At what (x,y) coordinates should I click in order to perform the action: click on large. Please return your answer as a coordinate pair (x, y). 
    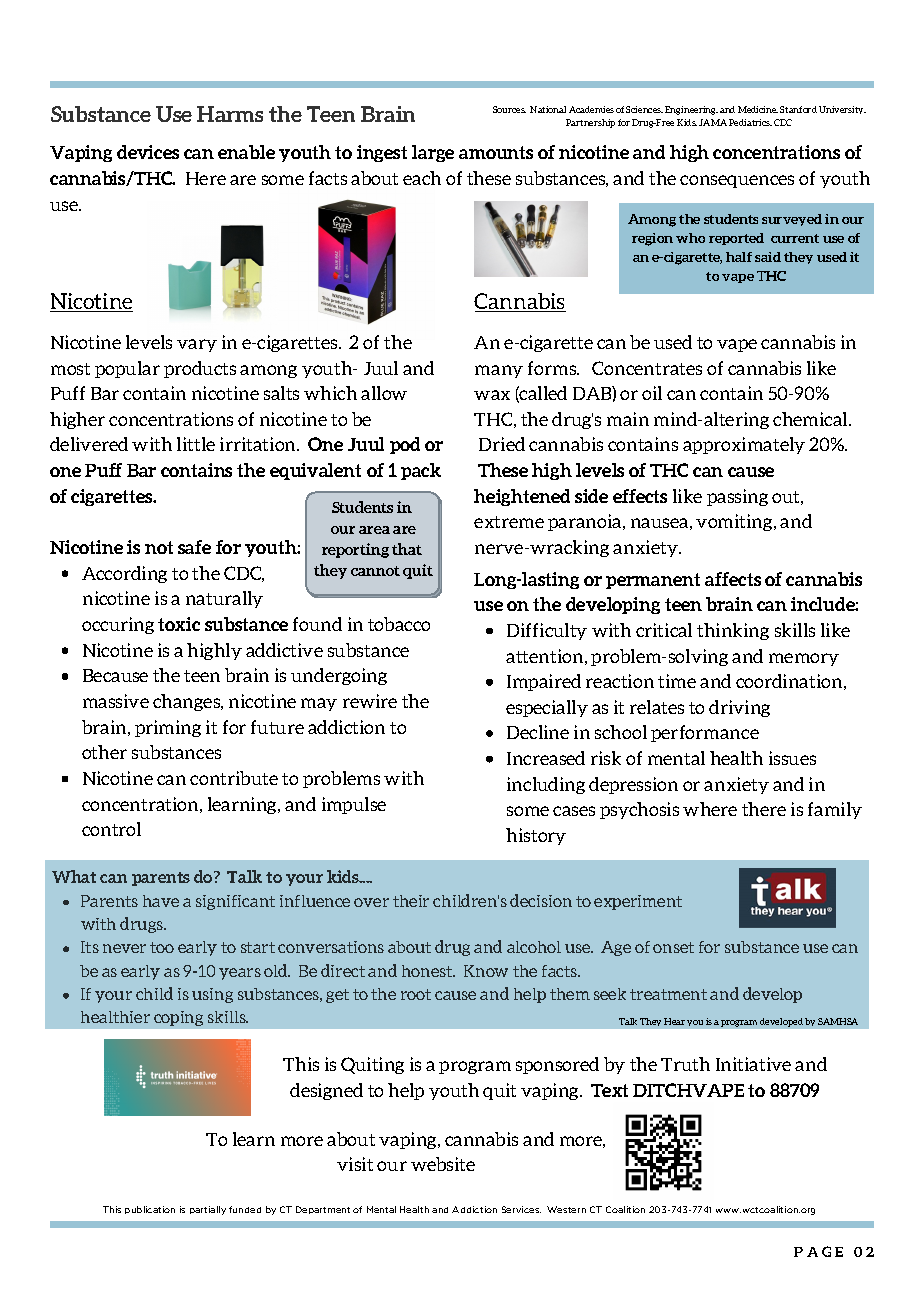
    Looking at the image, I should click on (433, 153).
